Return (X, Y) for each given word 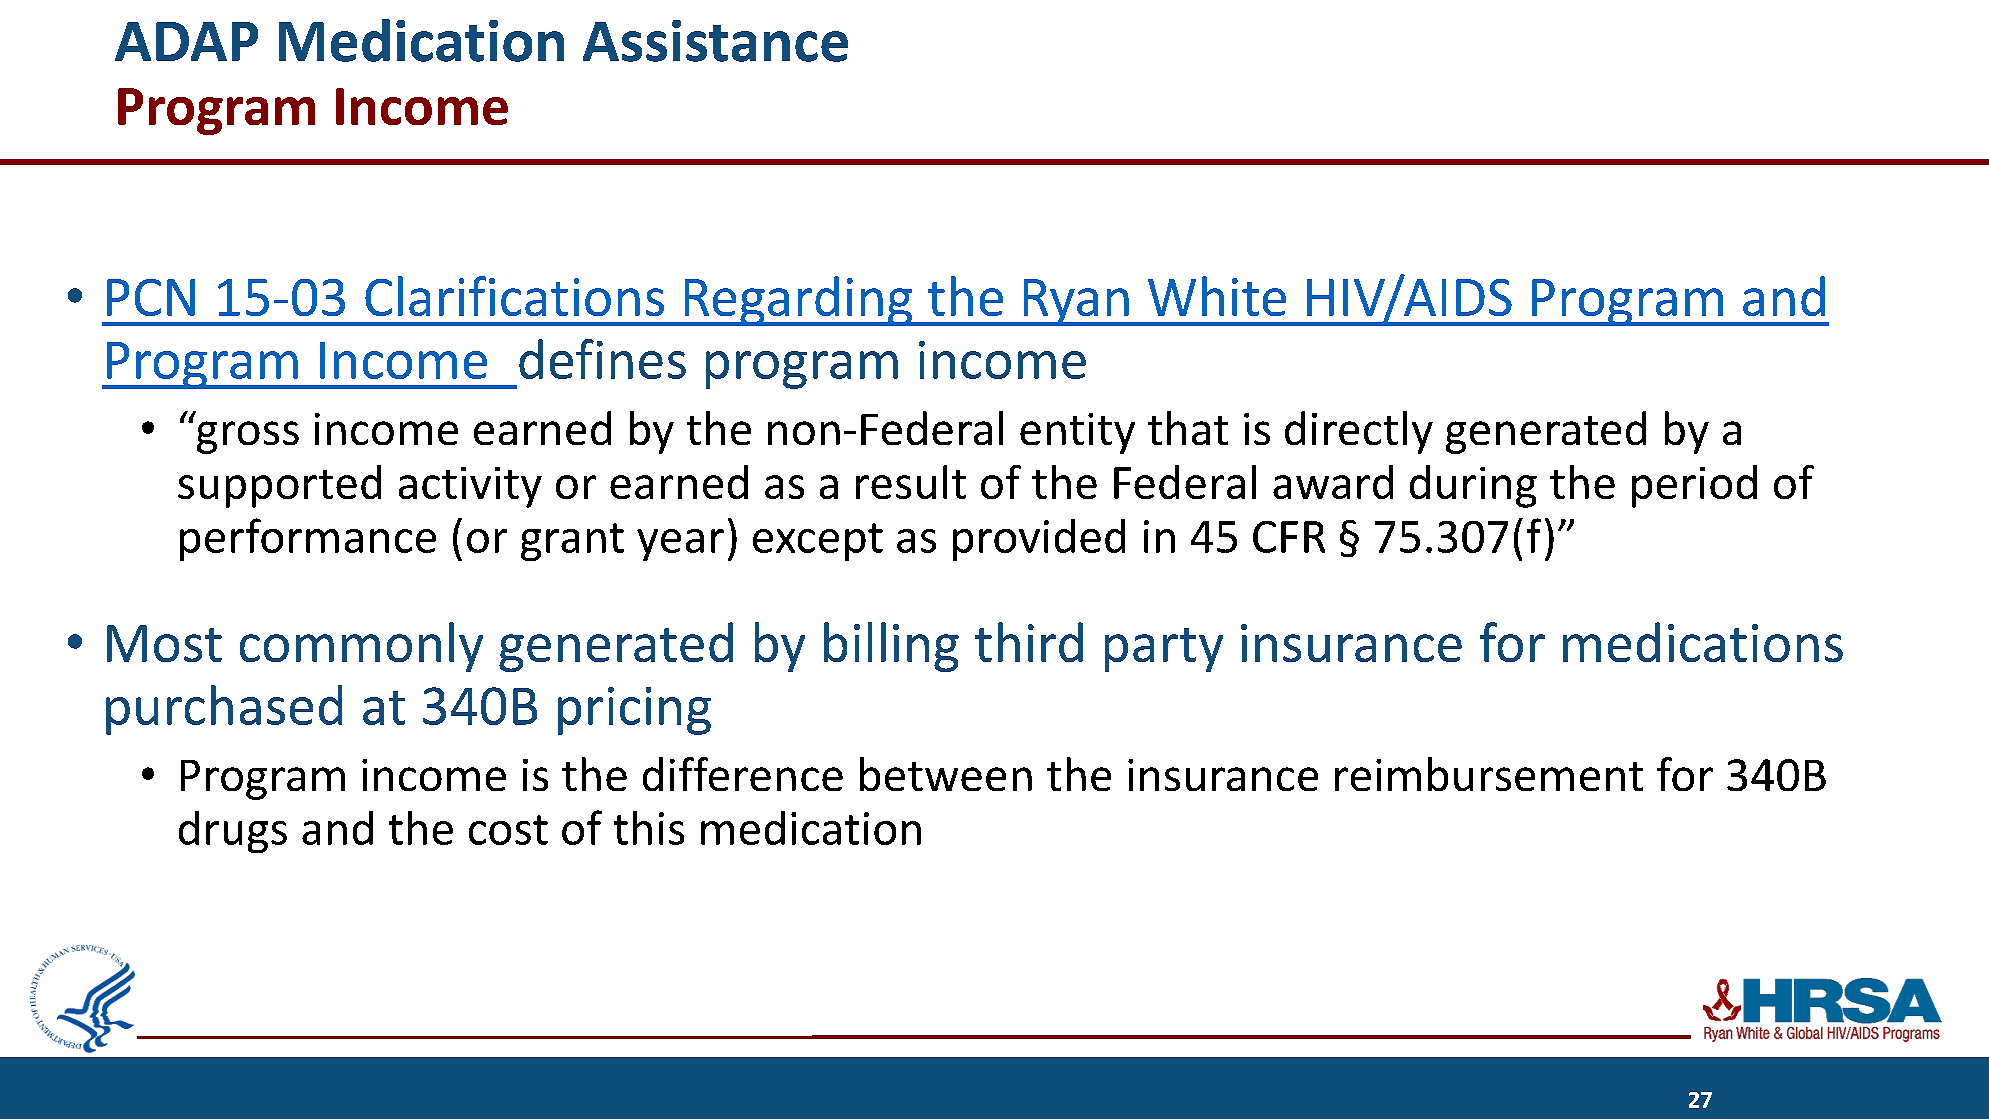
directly (1359, 432)
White (1217, 296)
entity (1077, 433)
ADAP (186, 41)
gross (248, 437)
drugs (233, 832)
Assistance (715, 41)
